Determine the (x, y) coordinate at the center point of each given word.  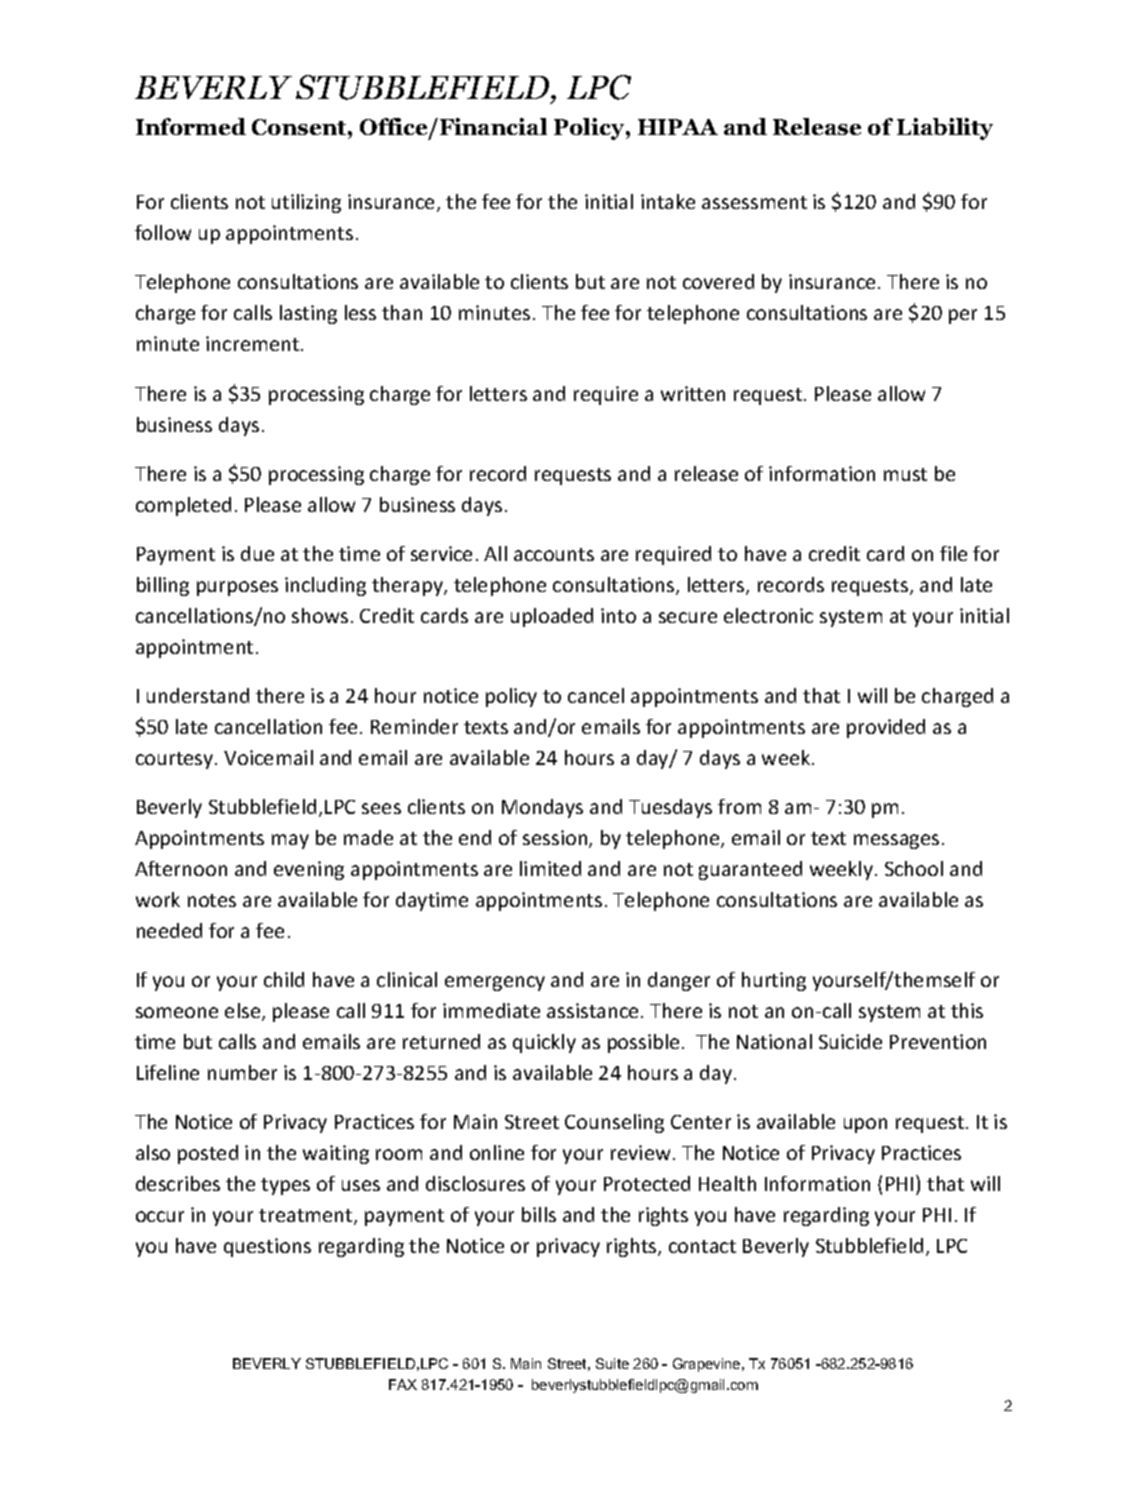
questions (267, 1247)
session (555, 837)
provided (886, 728)
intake (668, 201)
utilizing (306, 203)
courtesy (176, 760)
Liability (945, 129)
